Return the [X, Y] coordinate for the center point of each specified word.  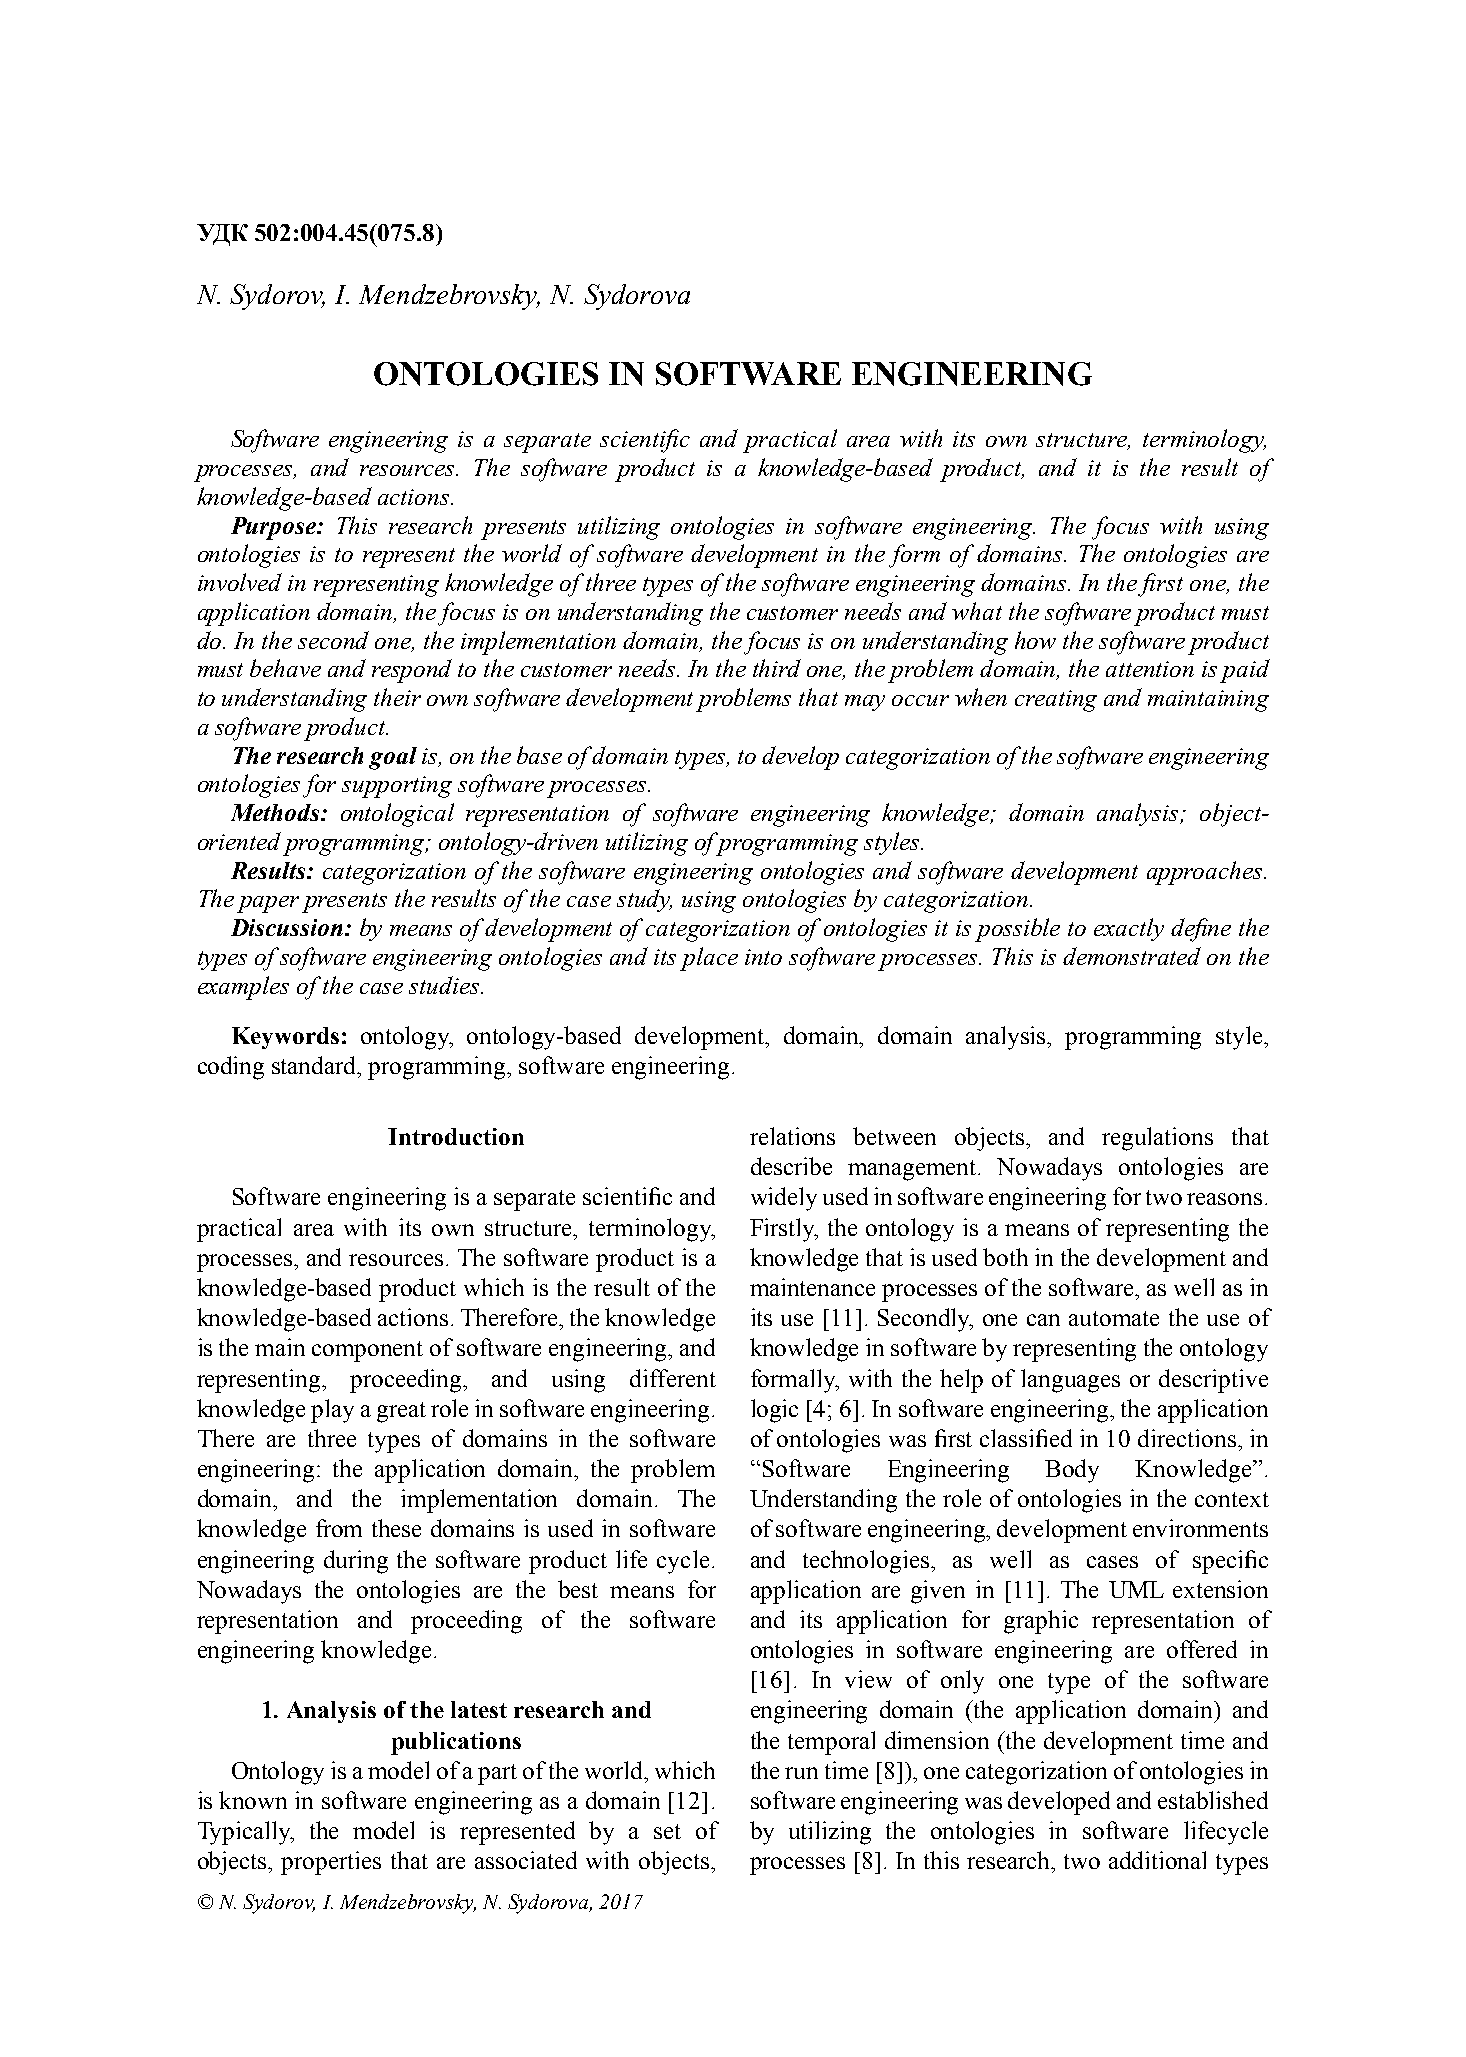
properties [331, 1863]
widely [784, 1199]
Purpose [274, 528]
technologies [866, 1562]
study [644, 900]
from [339, 1528]
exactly [1129, 929]
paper [268, 904]
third [777, 668]
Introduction [456, 1136]
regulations [1157, 1139]
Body [1072, 1471]
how [1035, 640]
